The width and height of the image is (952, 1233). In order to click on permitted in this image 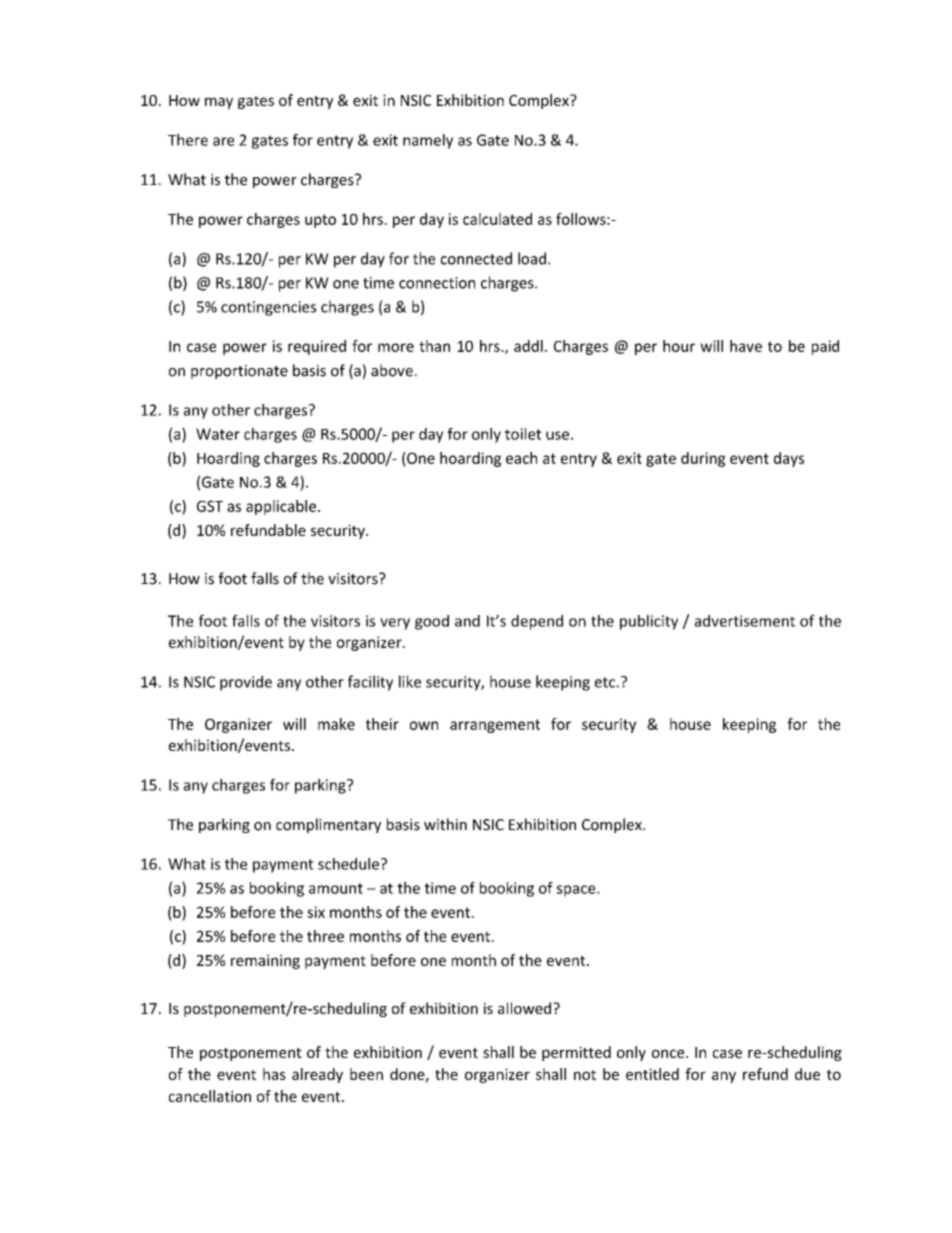, I will do `click(576, 1053)`.
